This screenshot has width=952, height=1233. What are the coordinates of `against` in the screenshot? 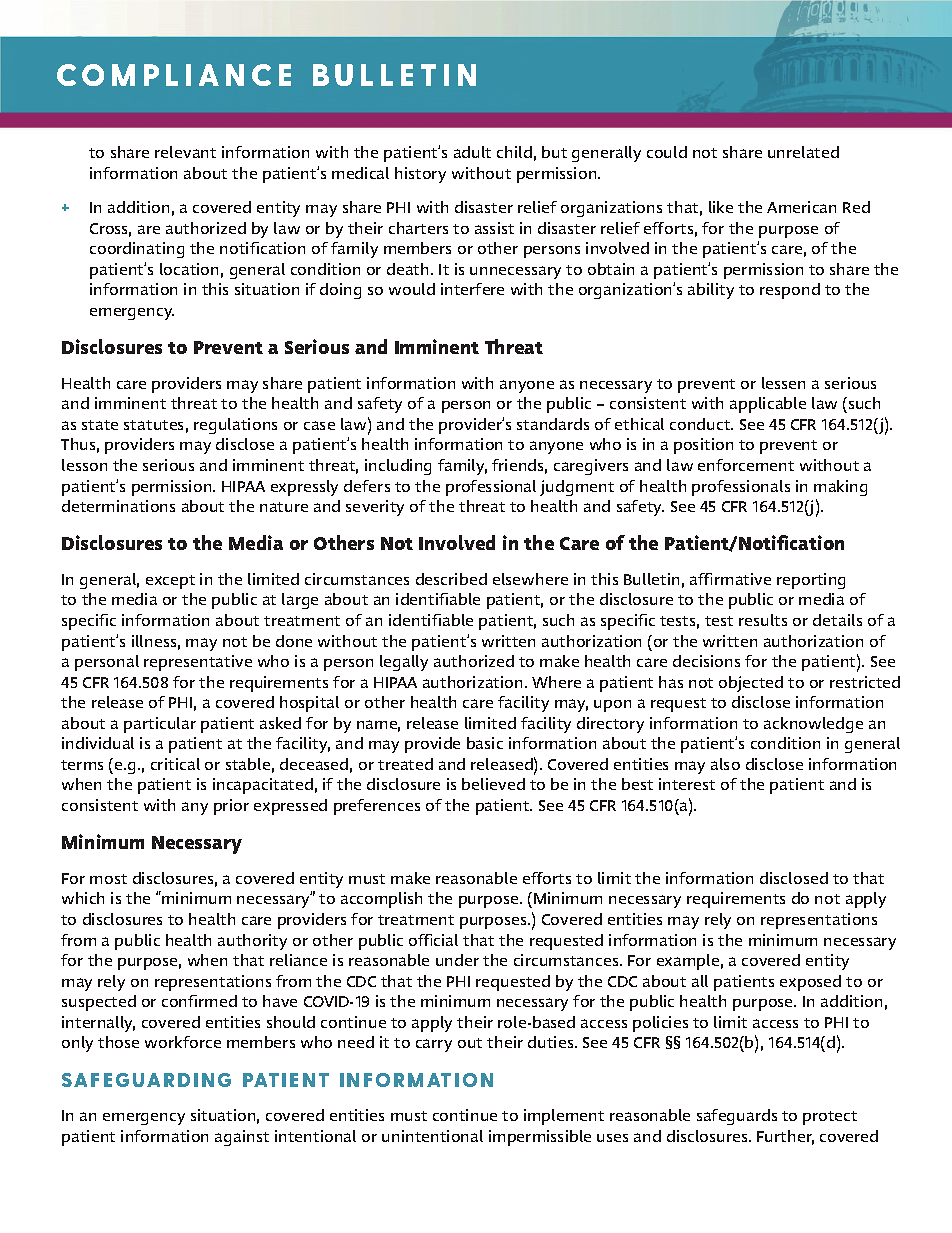 It's located at (242, 1138).
